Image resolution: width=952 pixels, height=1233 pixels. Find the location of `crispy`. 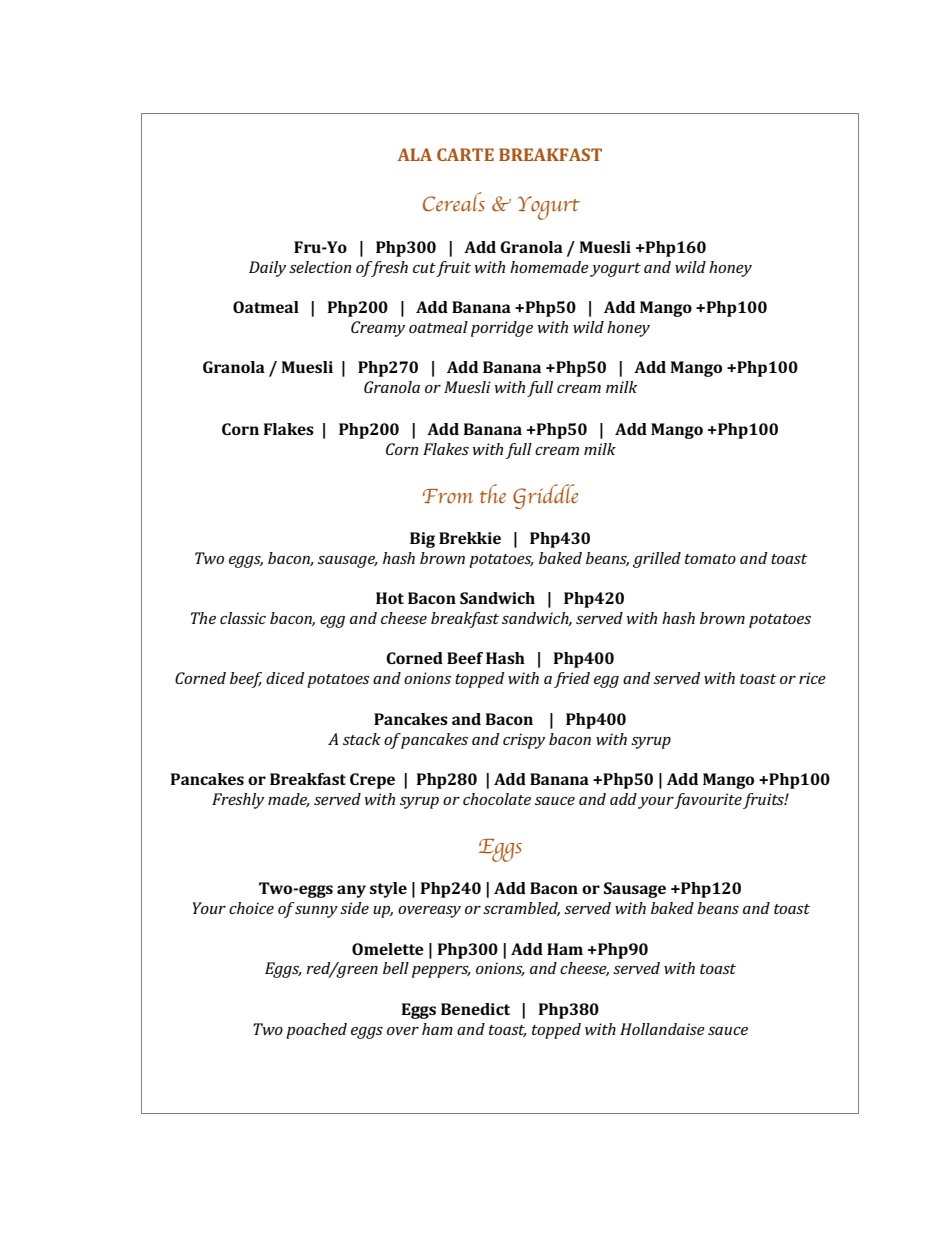

crispy is located at coordinates (524, 741).
